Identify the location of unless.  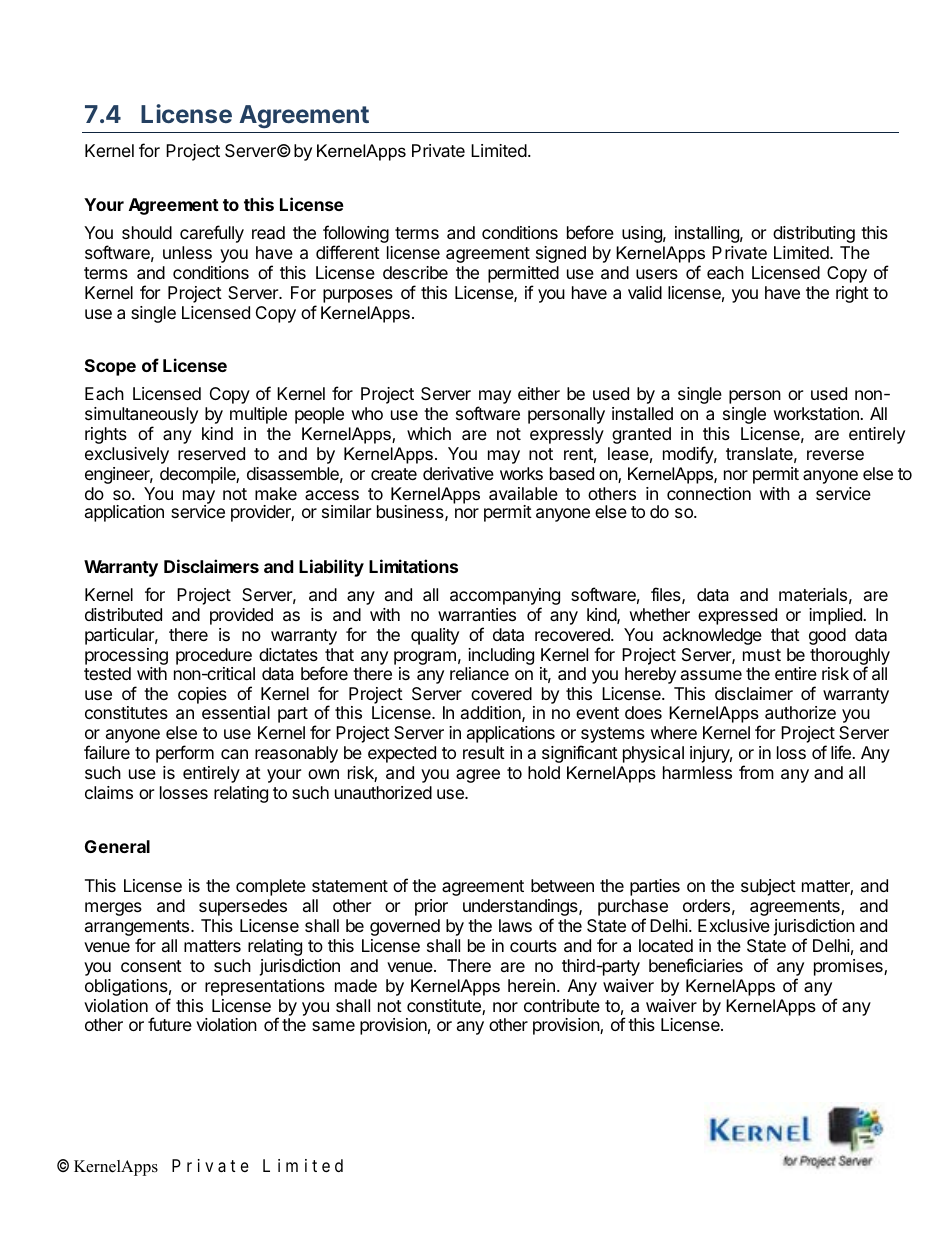
(187, 252).
